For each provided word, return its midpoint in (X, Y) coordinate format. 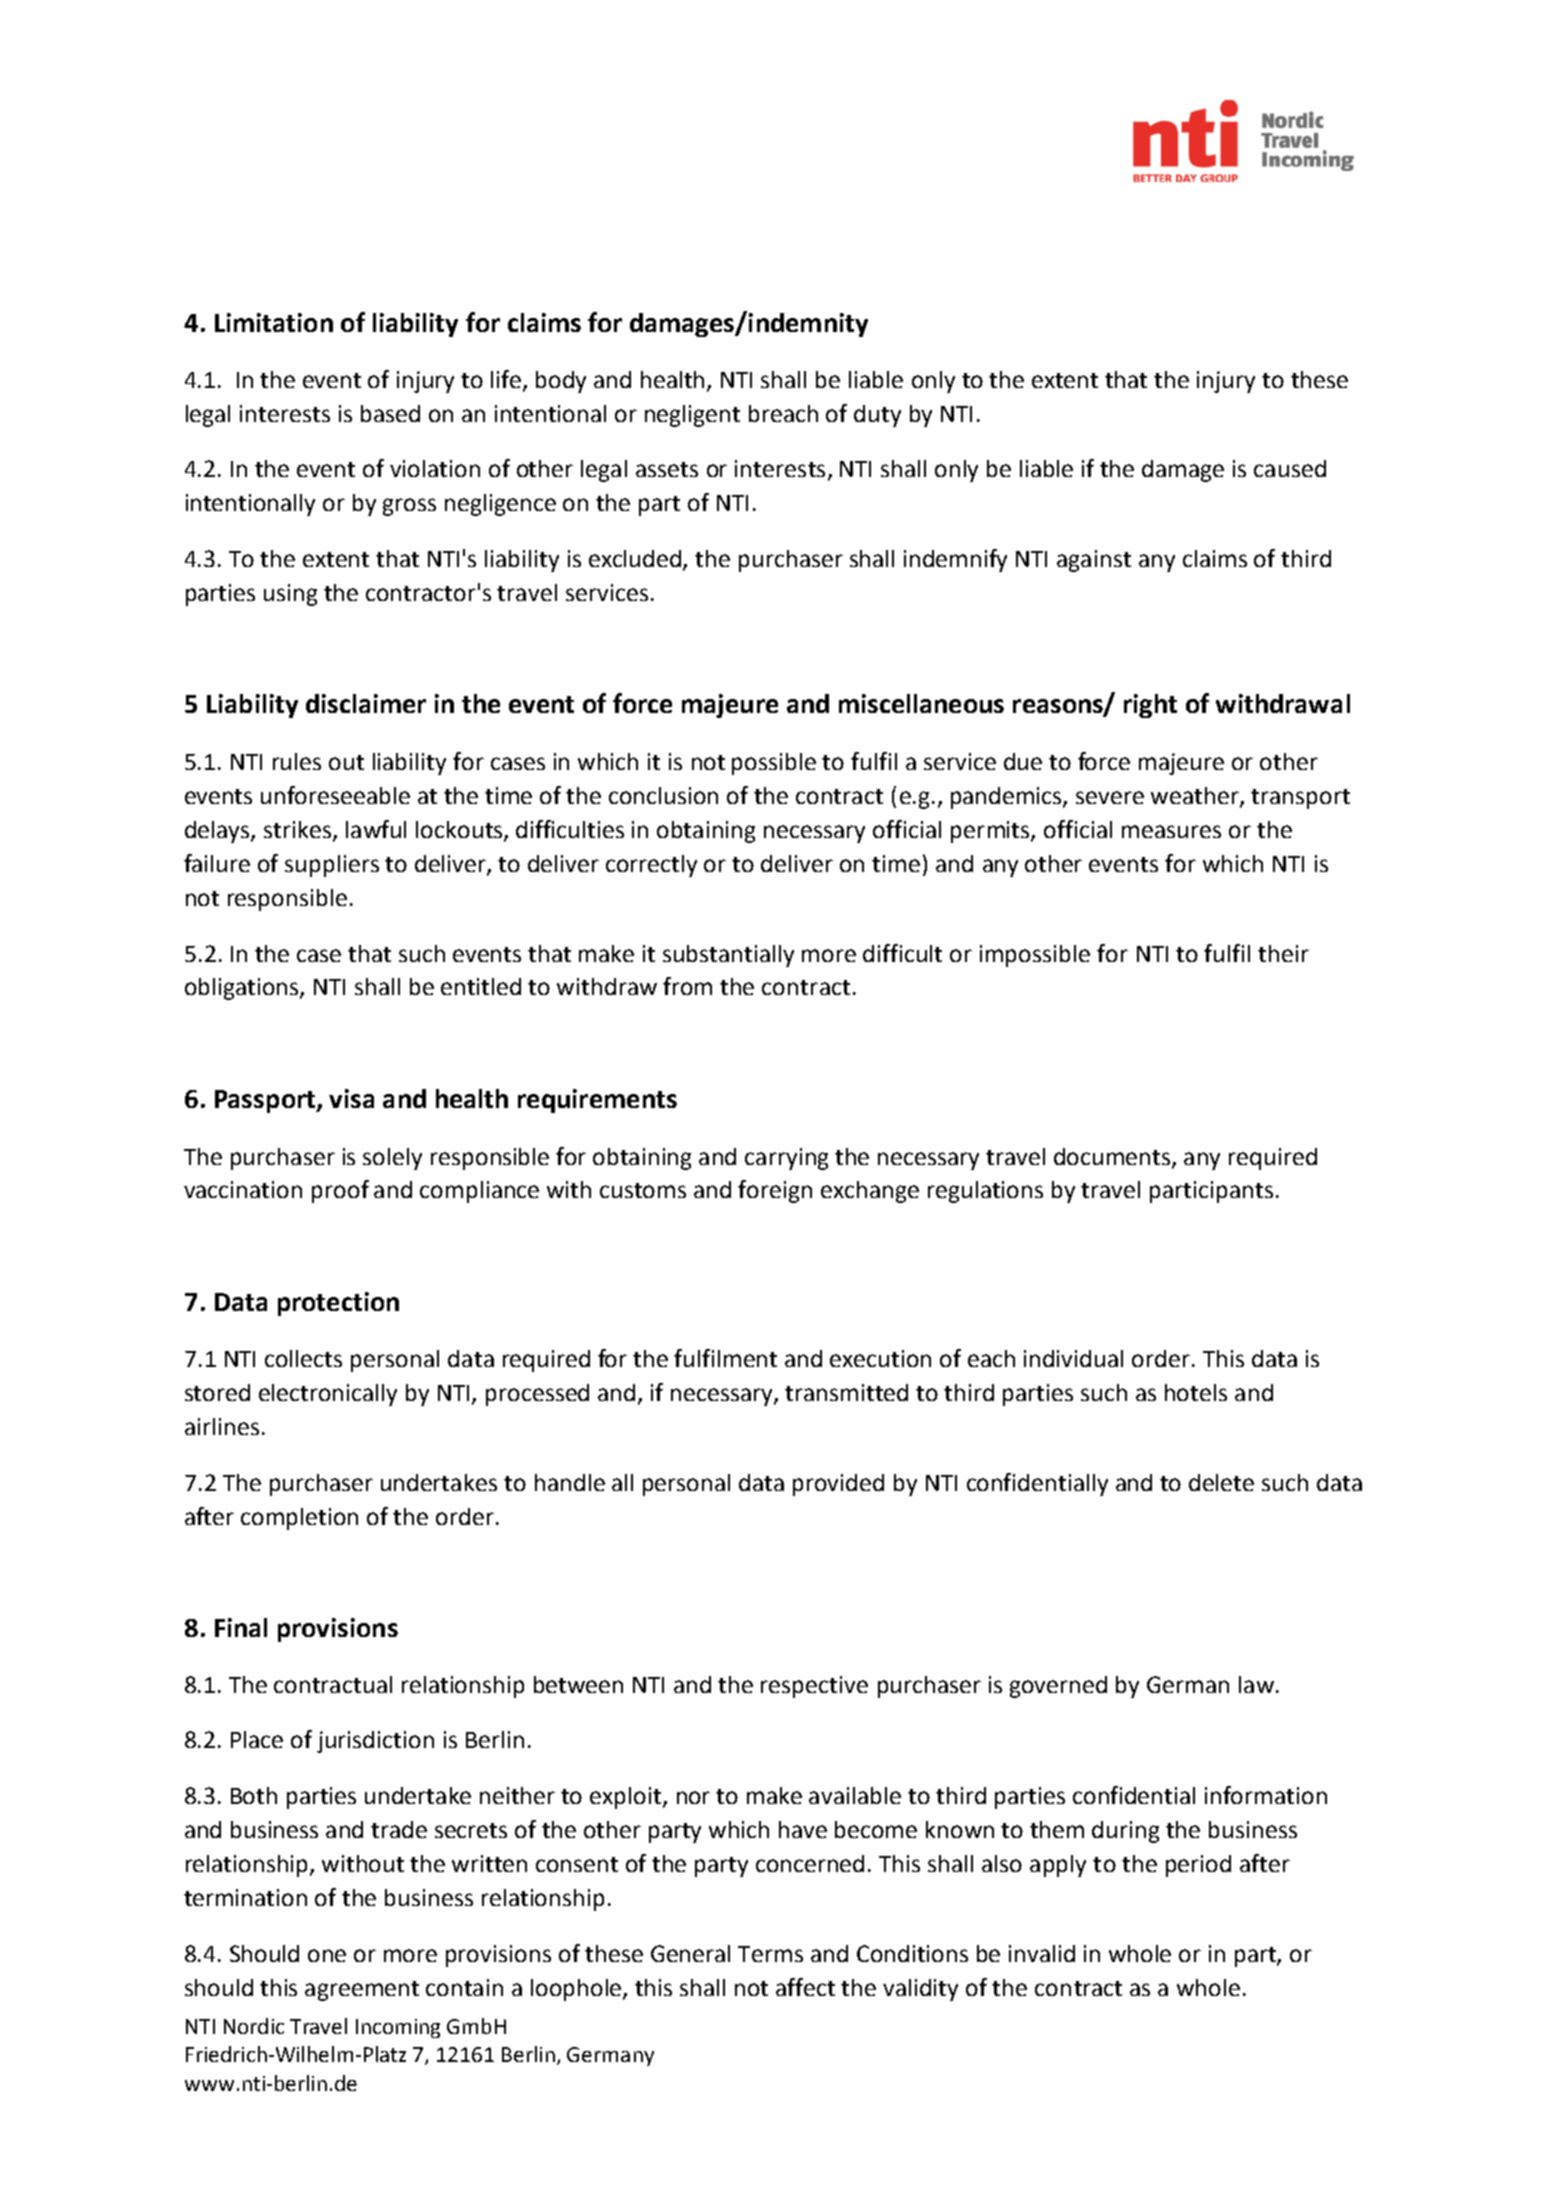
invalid (1042, 1953)
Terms (770, 1954)
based (390, 413)
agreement (362, 1991)
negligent (692, 416)
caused (1290, 468)
